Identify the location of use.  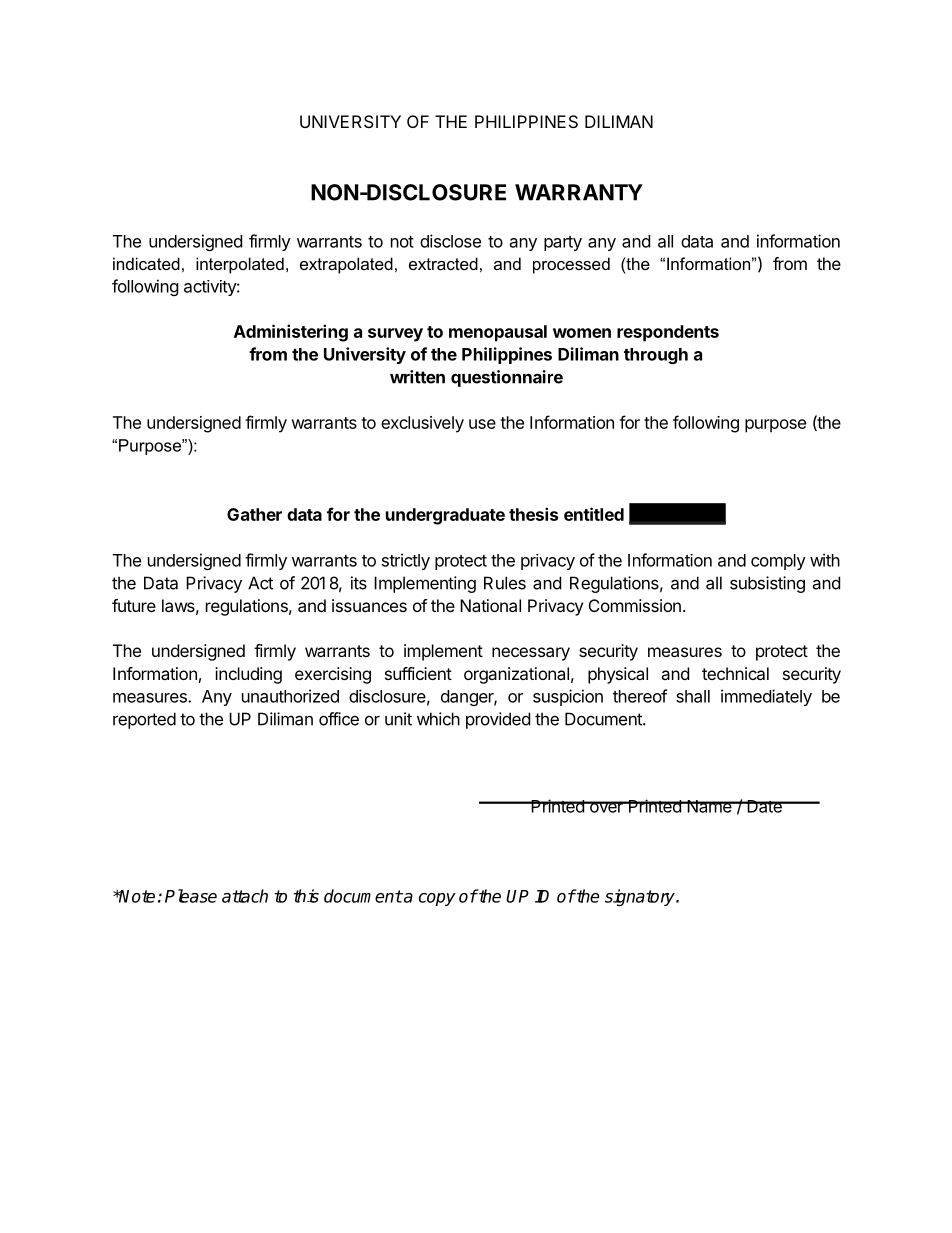
(482, 424).
